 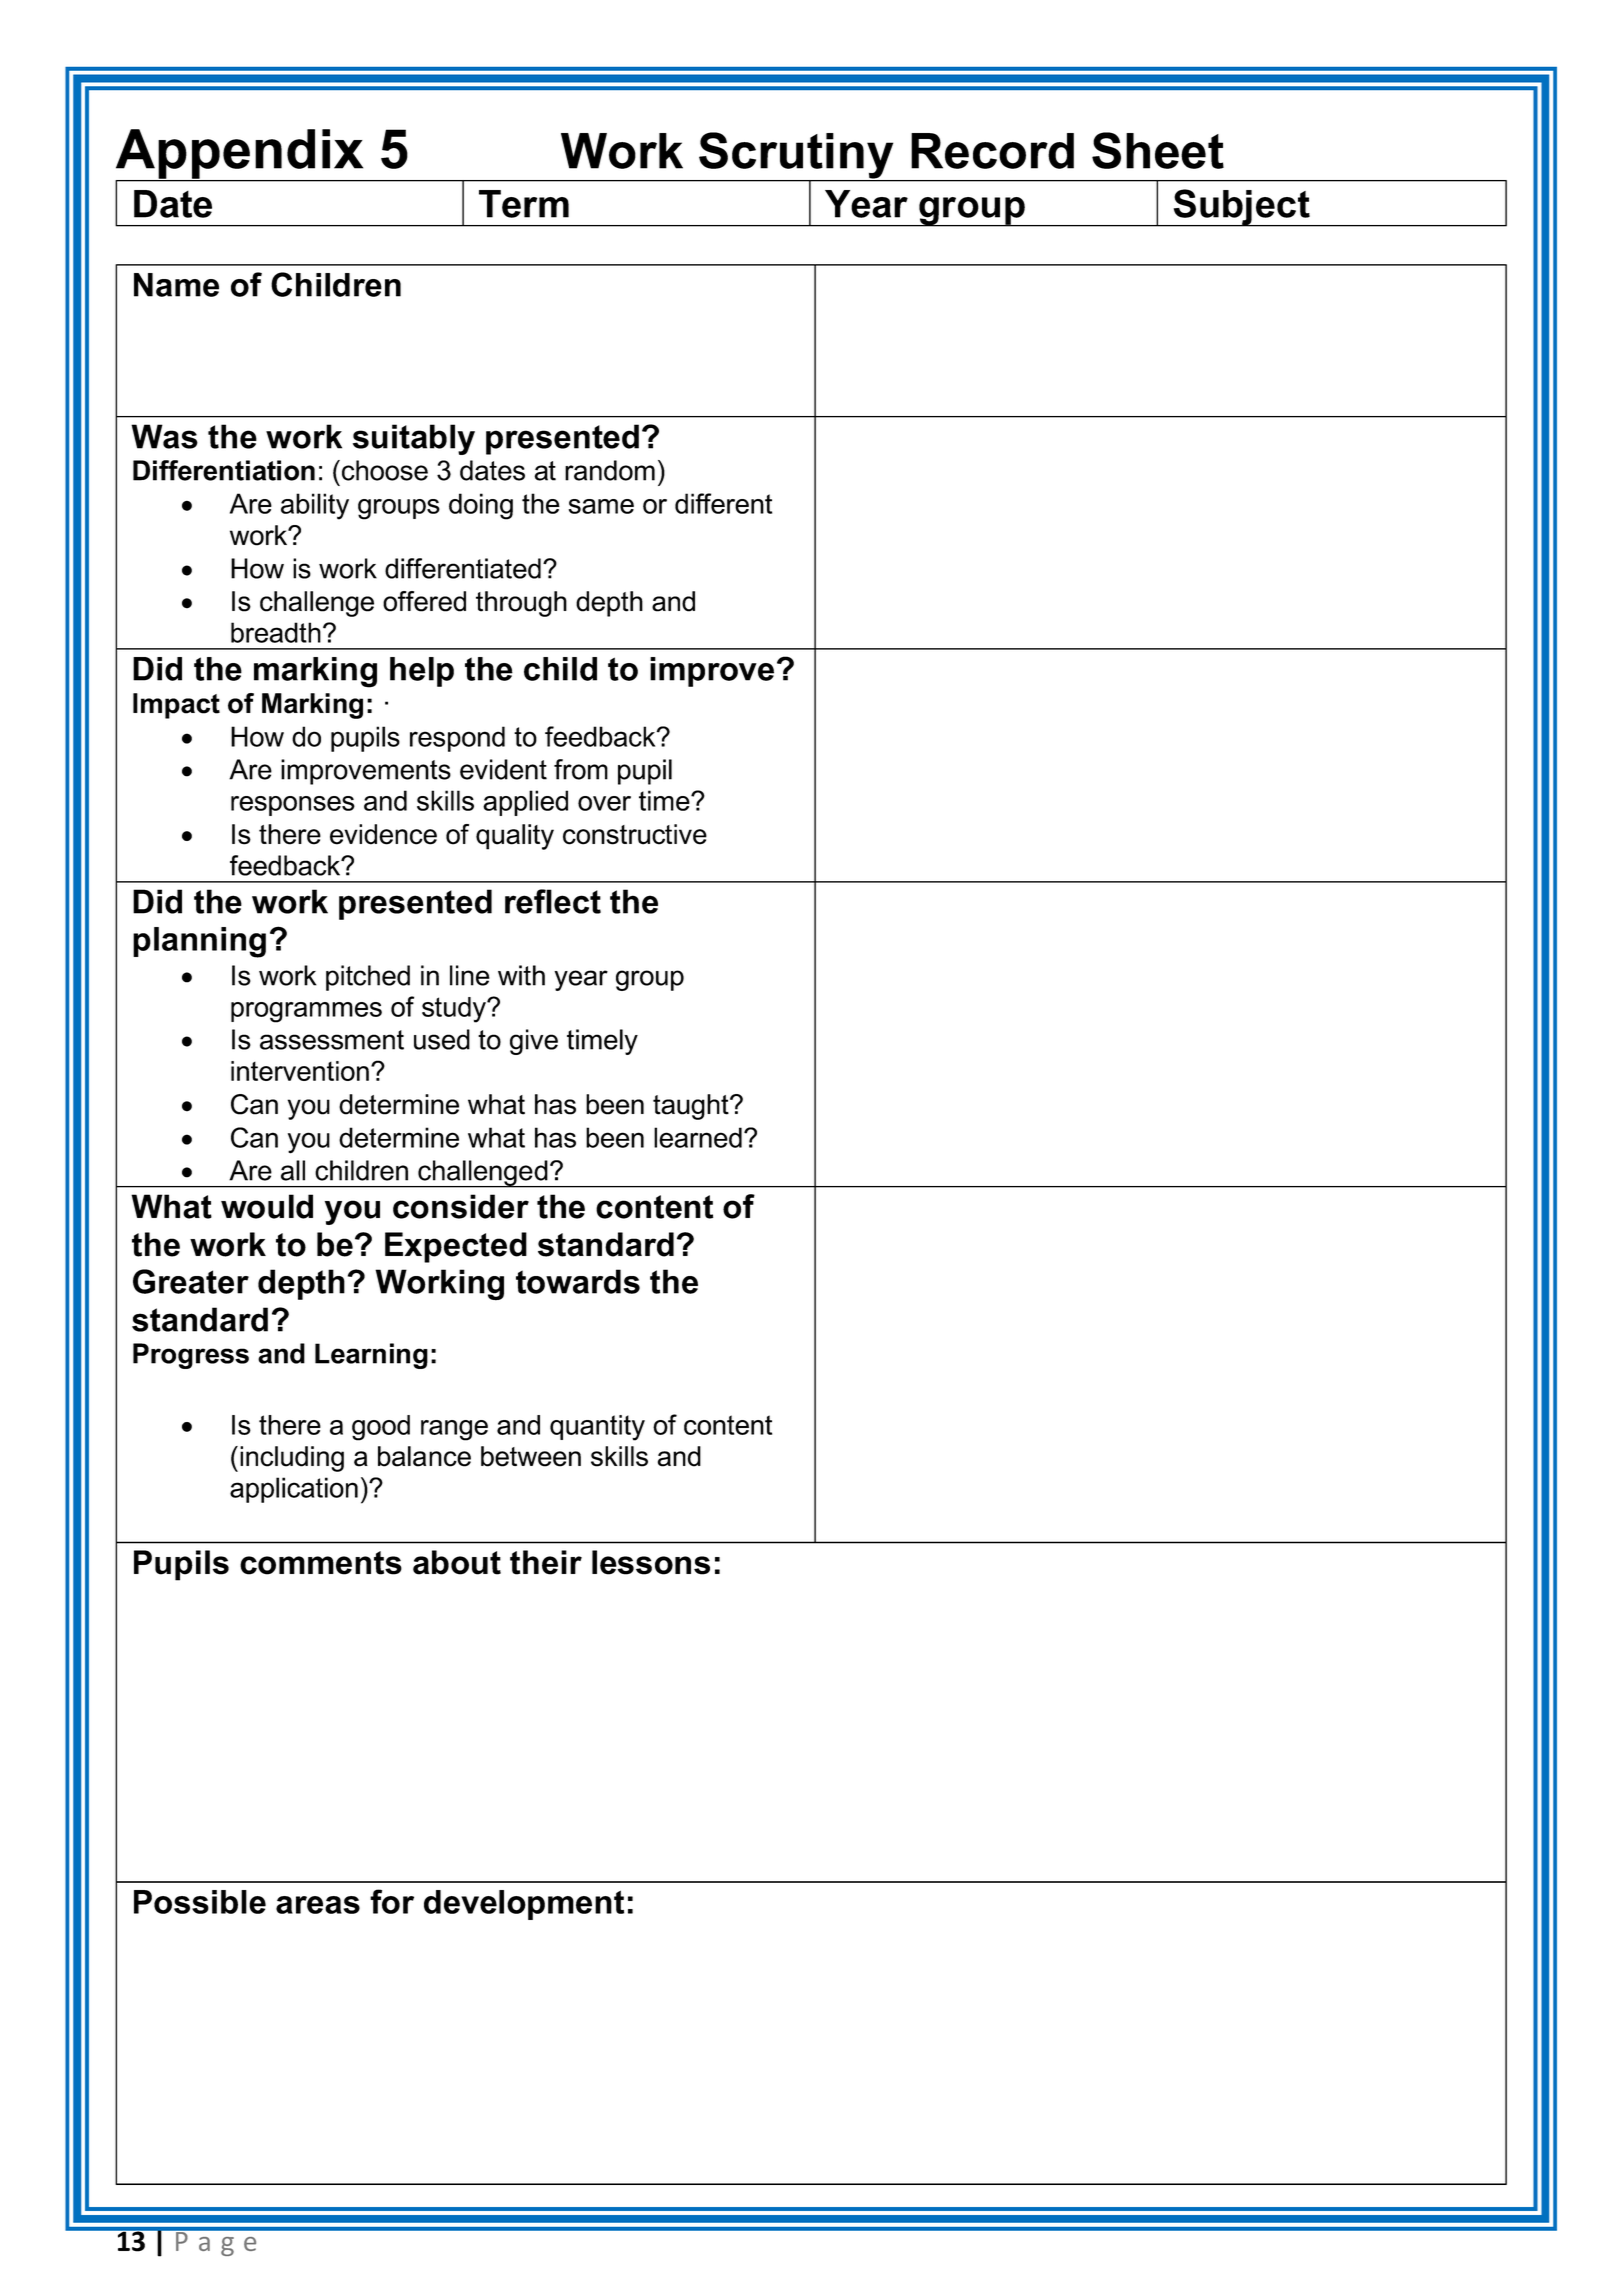 I want to click on over, so click(x=604, y=803).
